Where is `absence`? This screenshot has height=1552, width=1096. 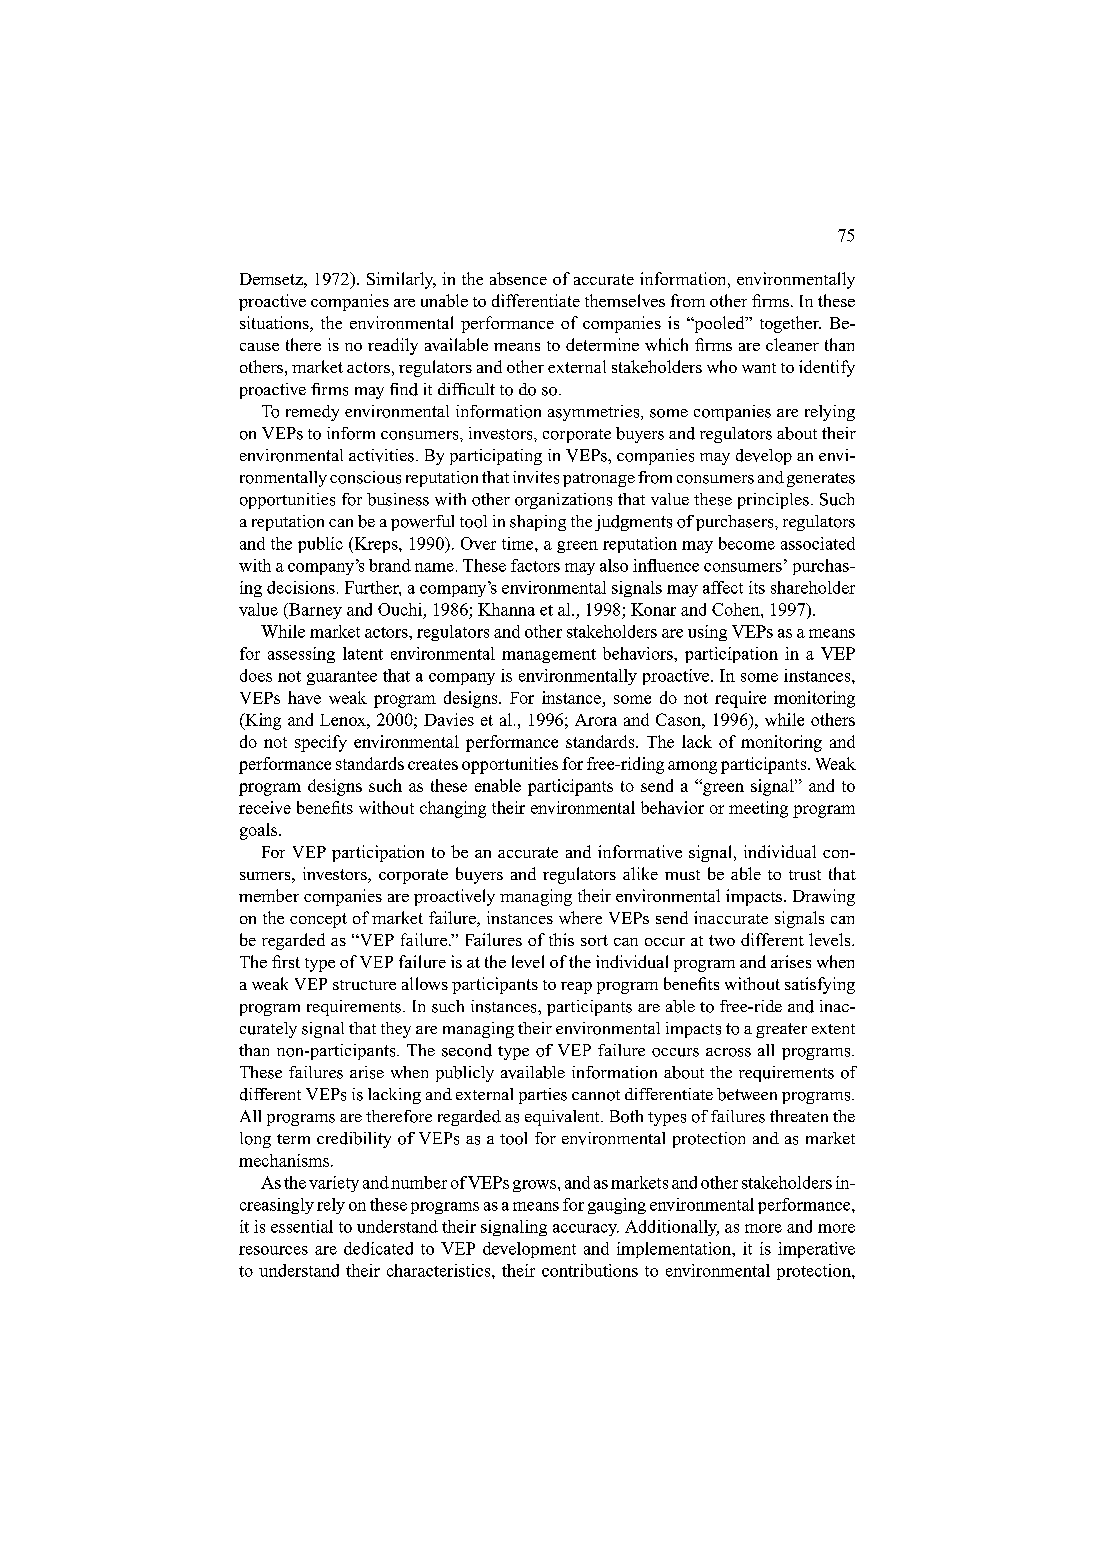
absence is located at coordinates (518, 278).
